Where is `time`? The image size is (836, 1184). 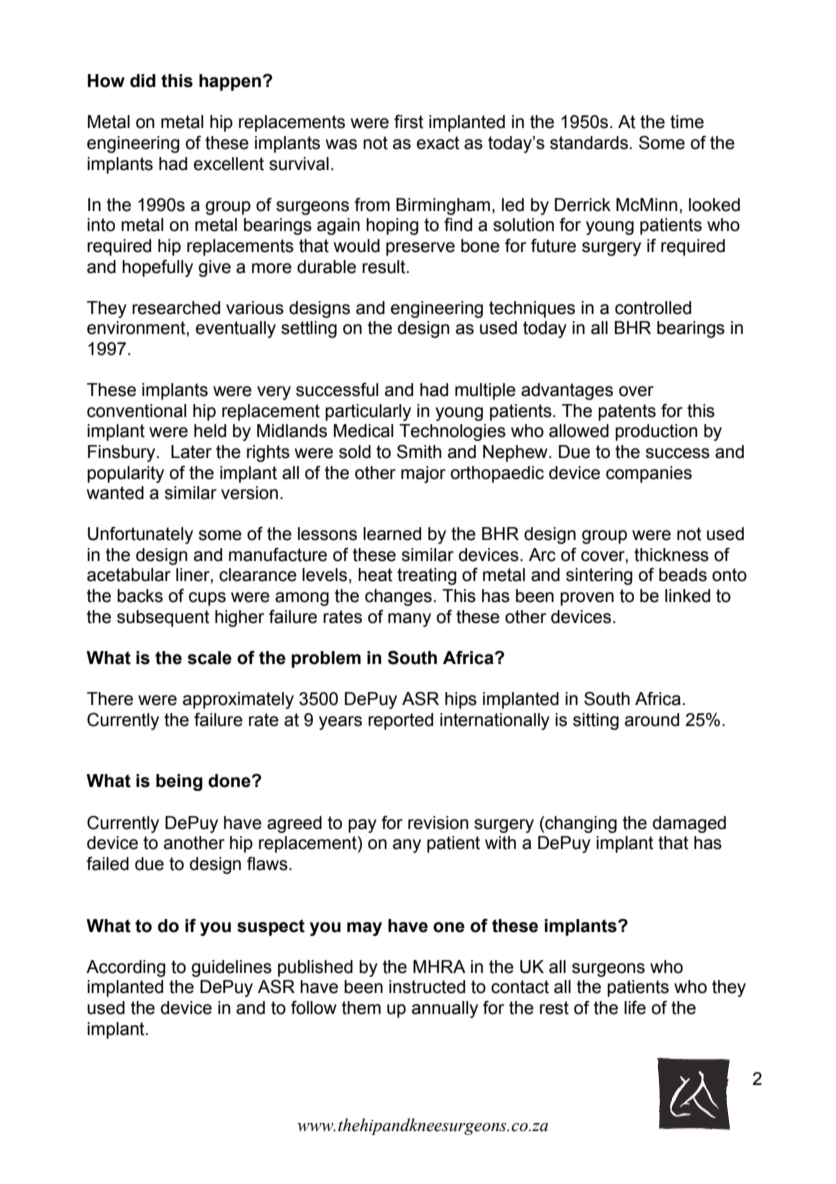 time is located at coordinates (687, 122).
